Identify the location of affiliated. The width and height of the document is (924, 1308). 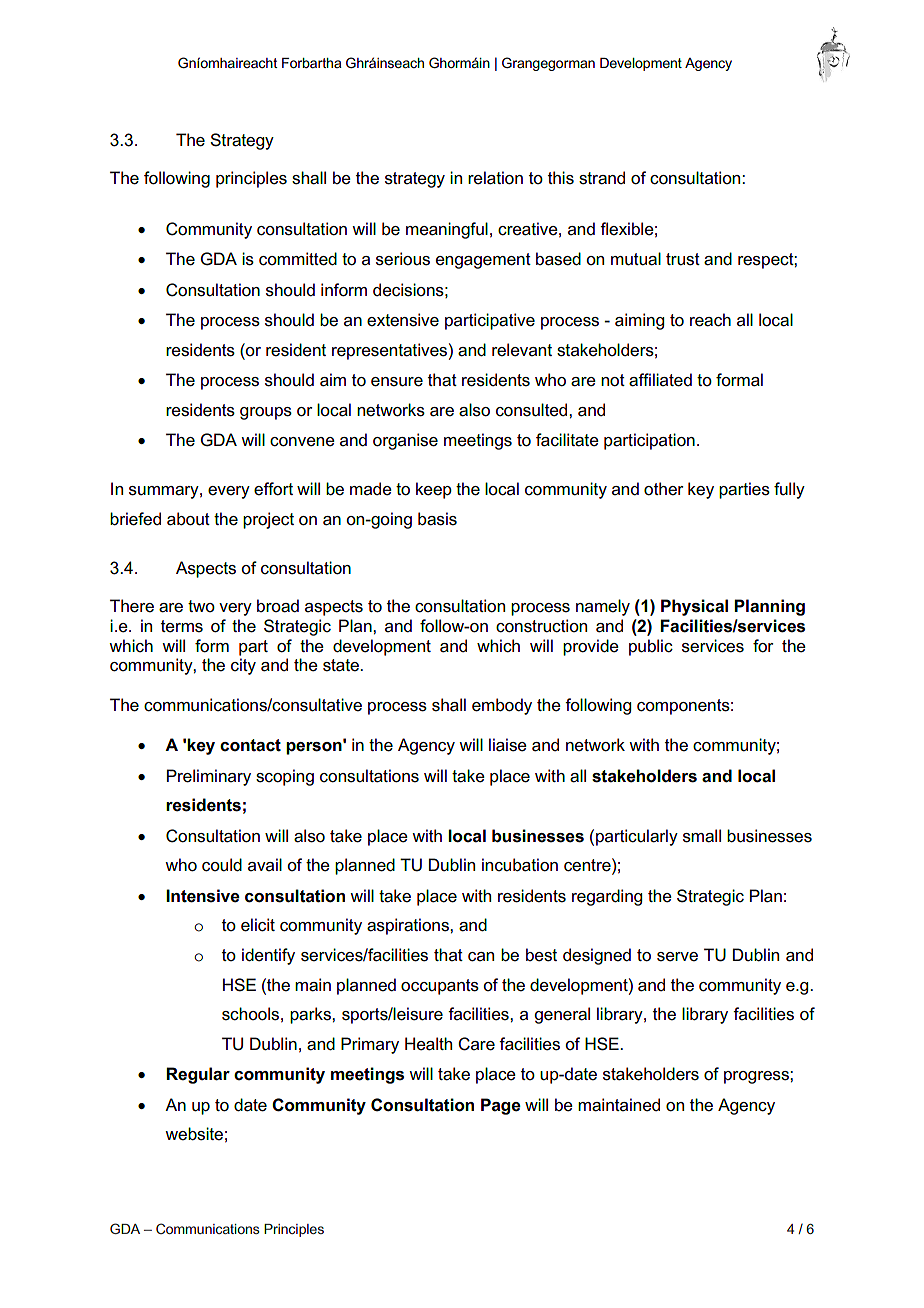
(660, 380).
